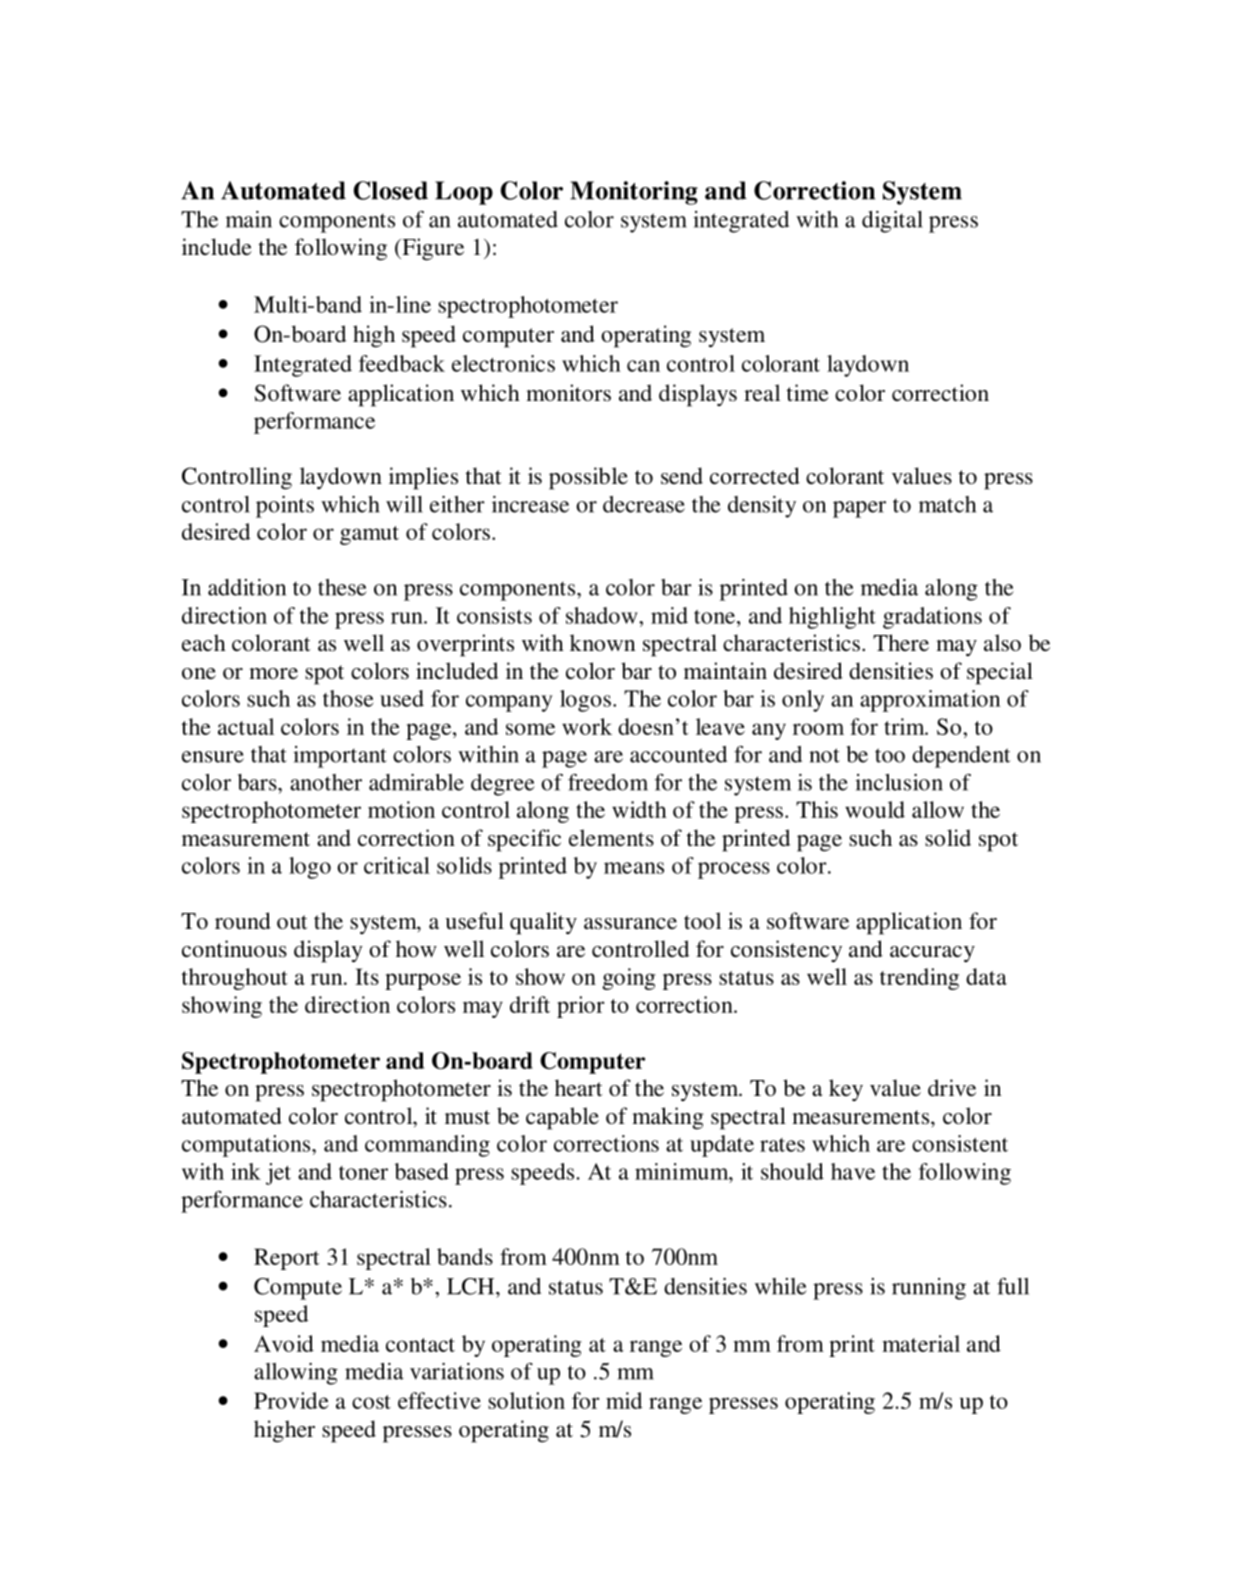  What do you see at coordinates (919, 979) in the screenshot?
I see `trending` at bounding box center [919, 979].
